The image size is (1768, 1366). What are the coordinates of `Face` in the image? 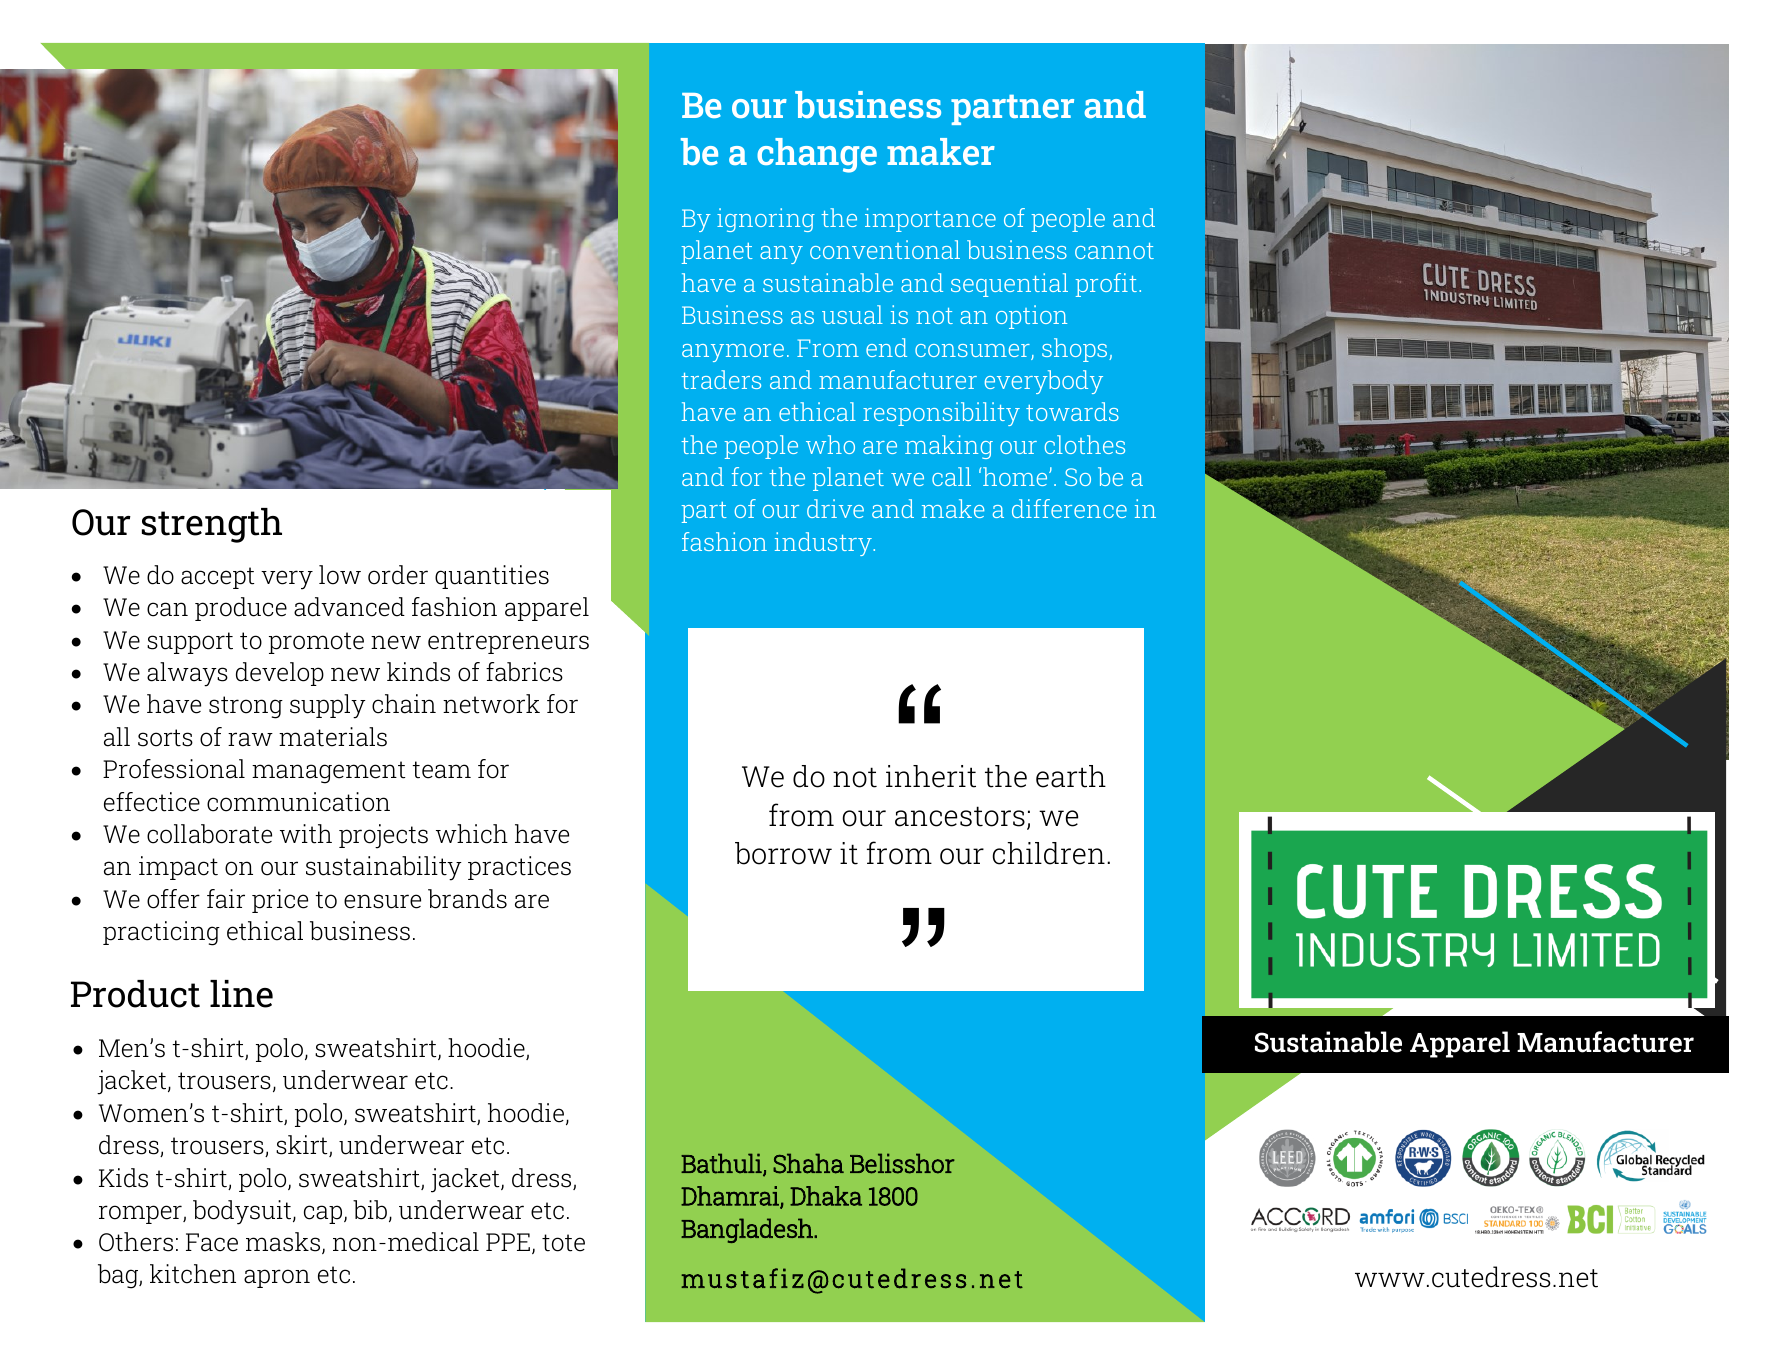 It's located at (212, 1242).
